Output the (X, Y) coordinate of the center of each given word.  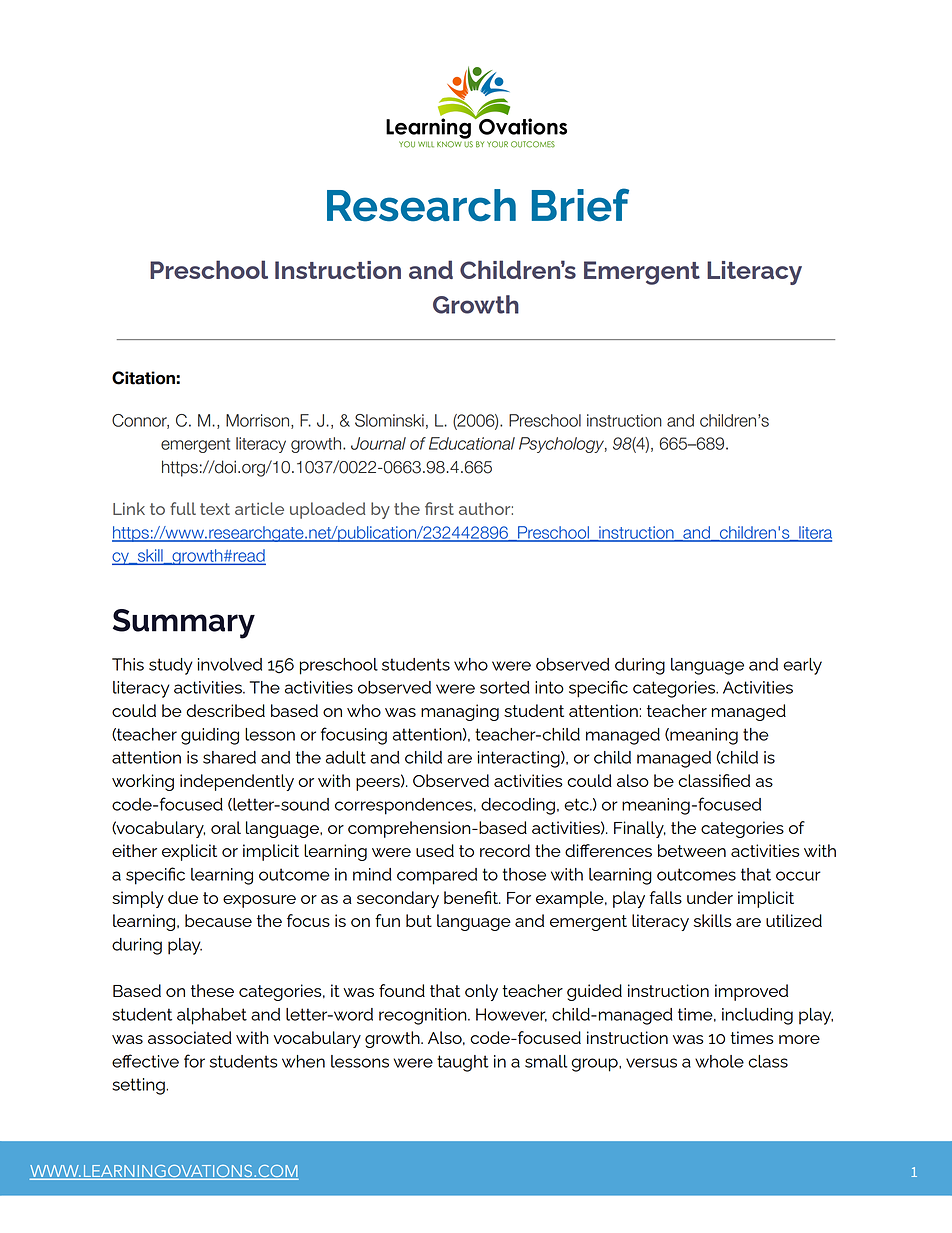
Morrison (259, 421)
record (505, 850)
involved (230, 664)
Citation (144, 378)
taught (463, 1063)
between (692, 850)
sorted (504, 687)
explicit (189, 852)
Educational (472, 443)
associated (190, 1037)
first (439, 508)
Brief (580, 205)
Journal (378, 443)
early (802, 666)
